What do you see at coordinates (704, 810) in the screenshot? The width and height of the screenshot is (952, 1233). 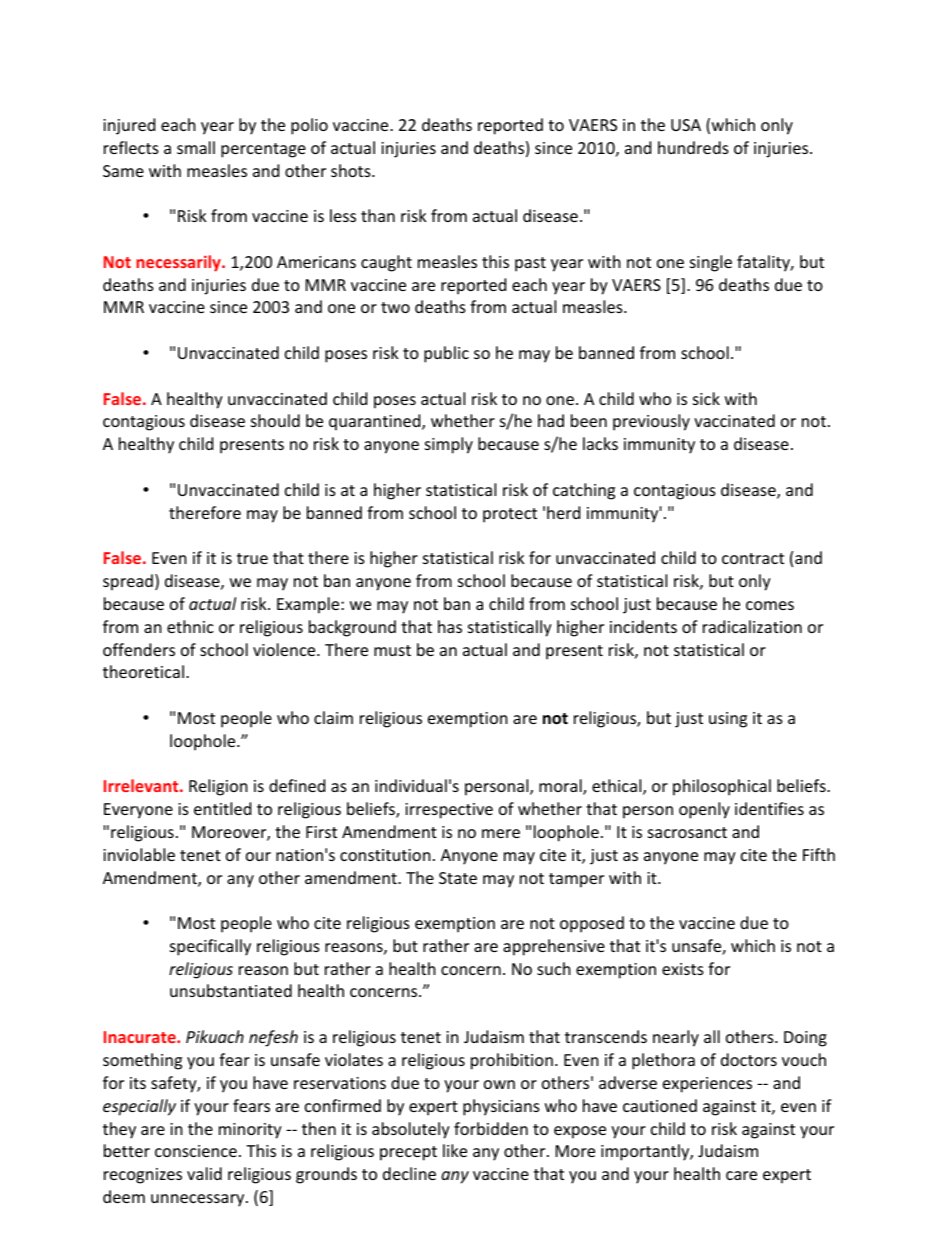 I see `openly` at bounding box center [704, 810].
